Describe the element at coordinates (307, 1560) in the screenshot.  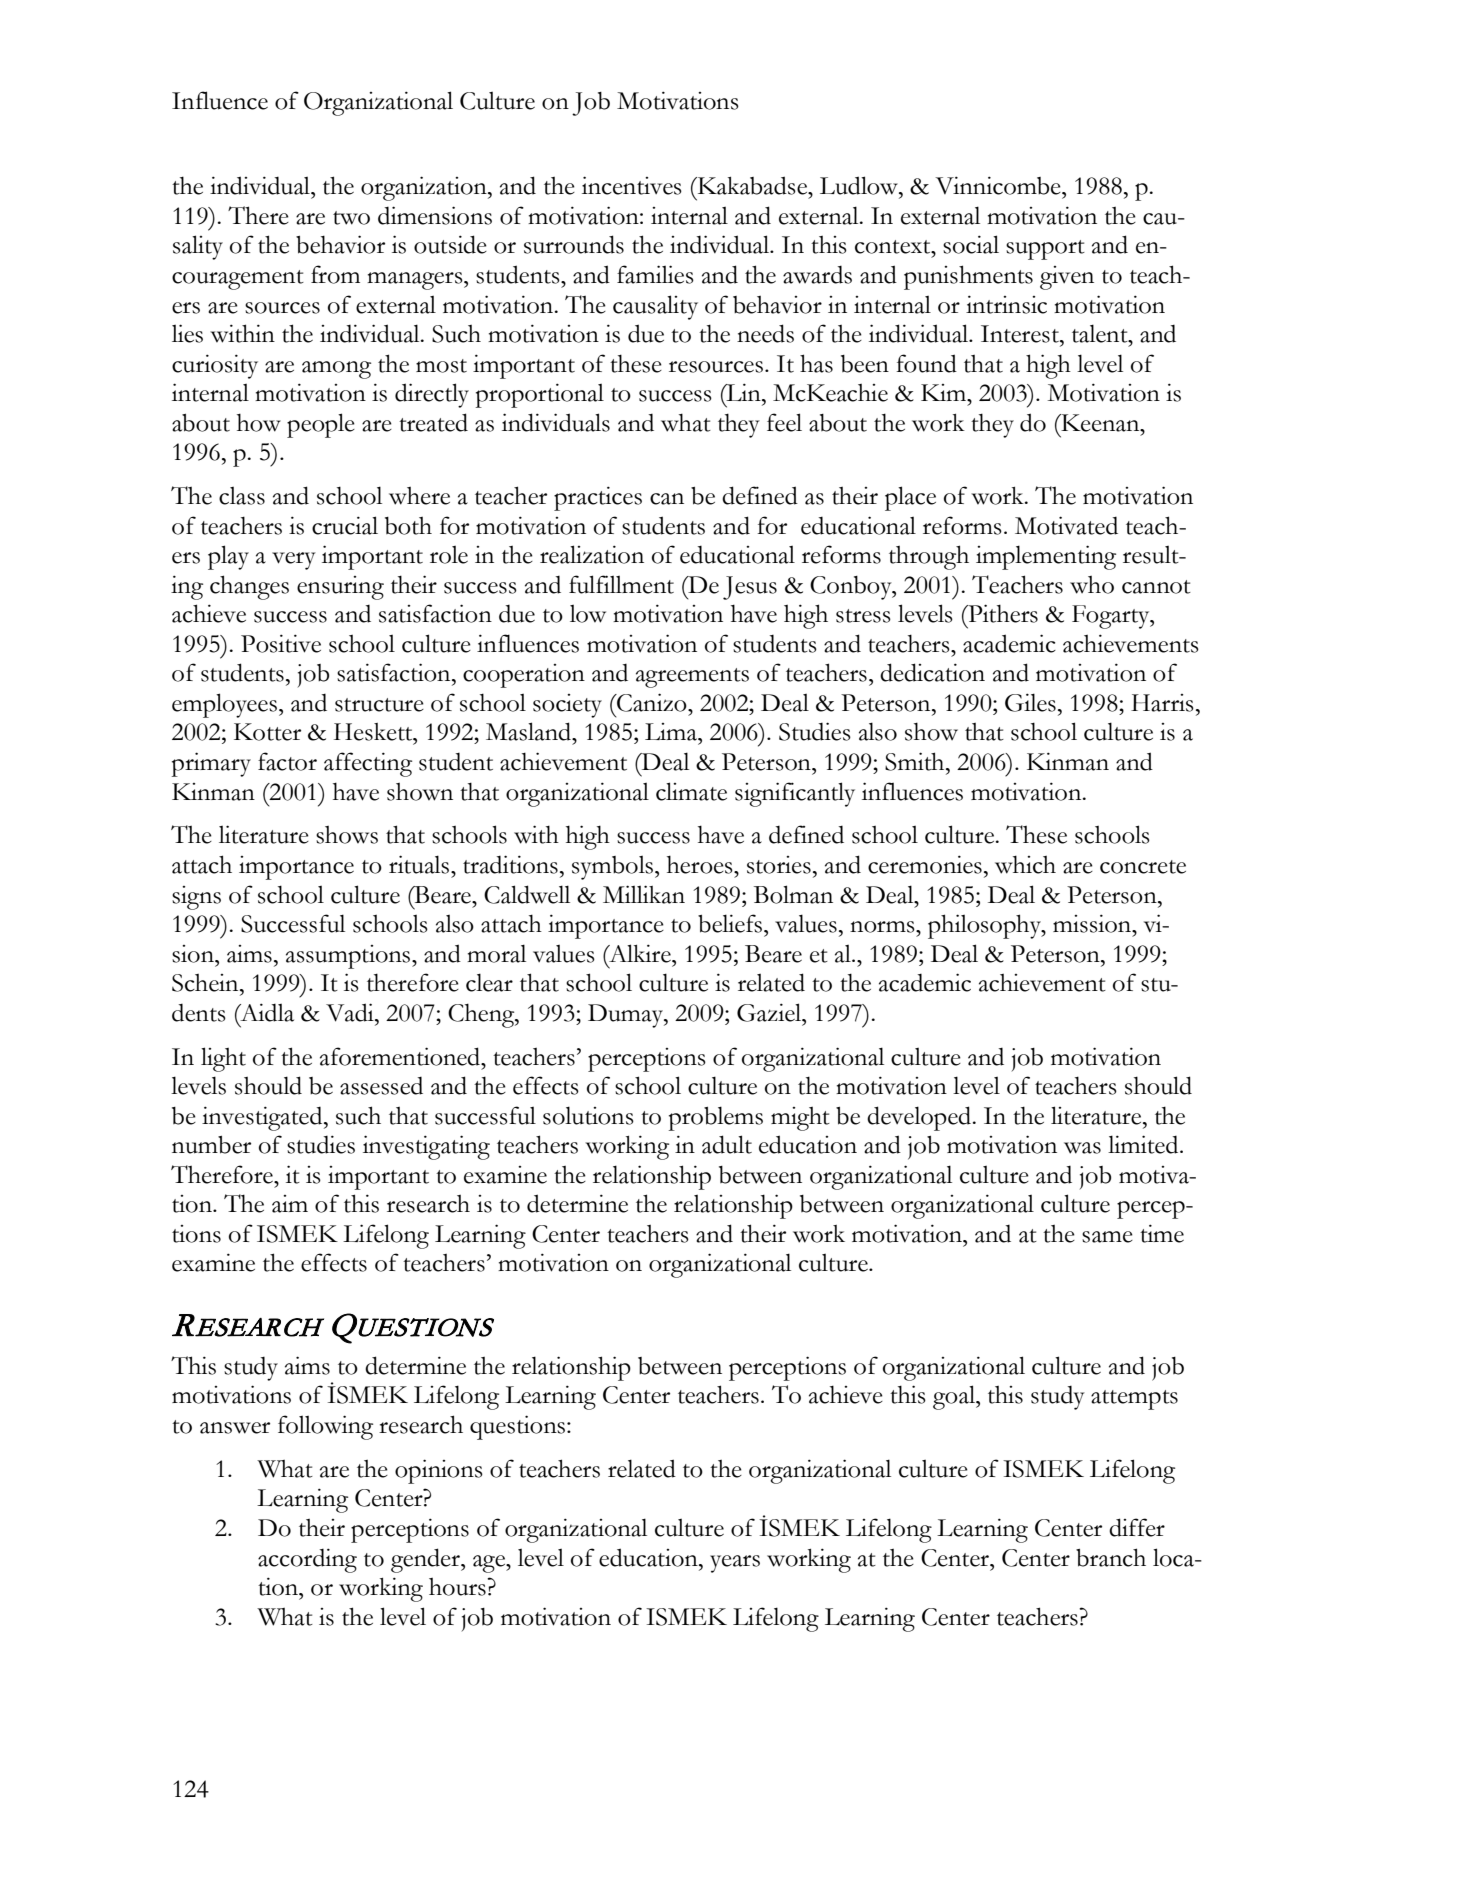
I see `according` at that location.
